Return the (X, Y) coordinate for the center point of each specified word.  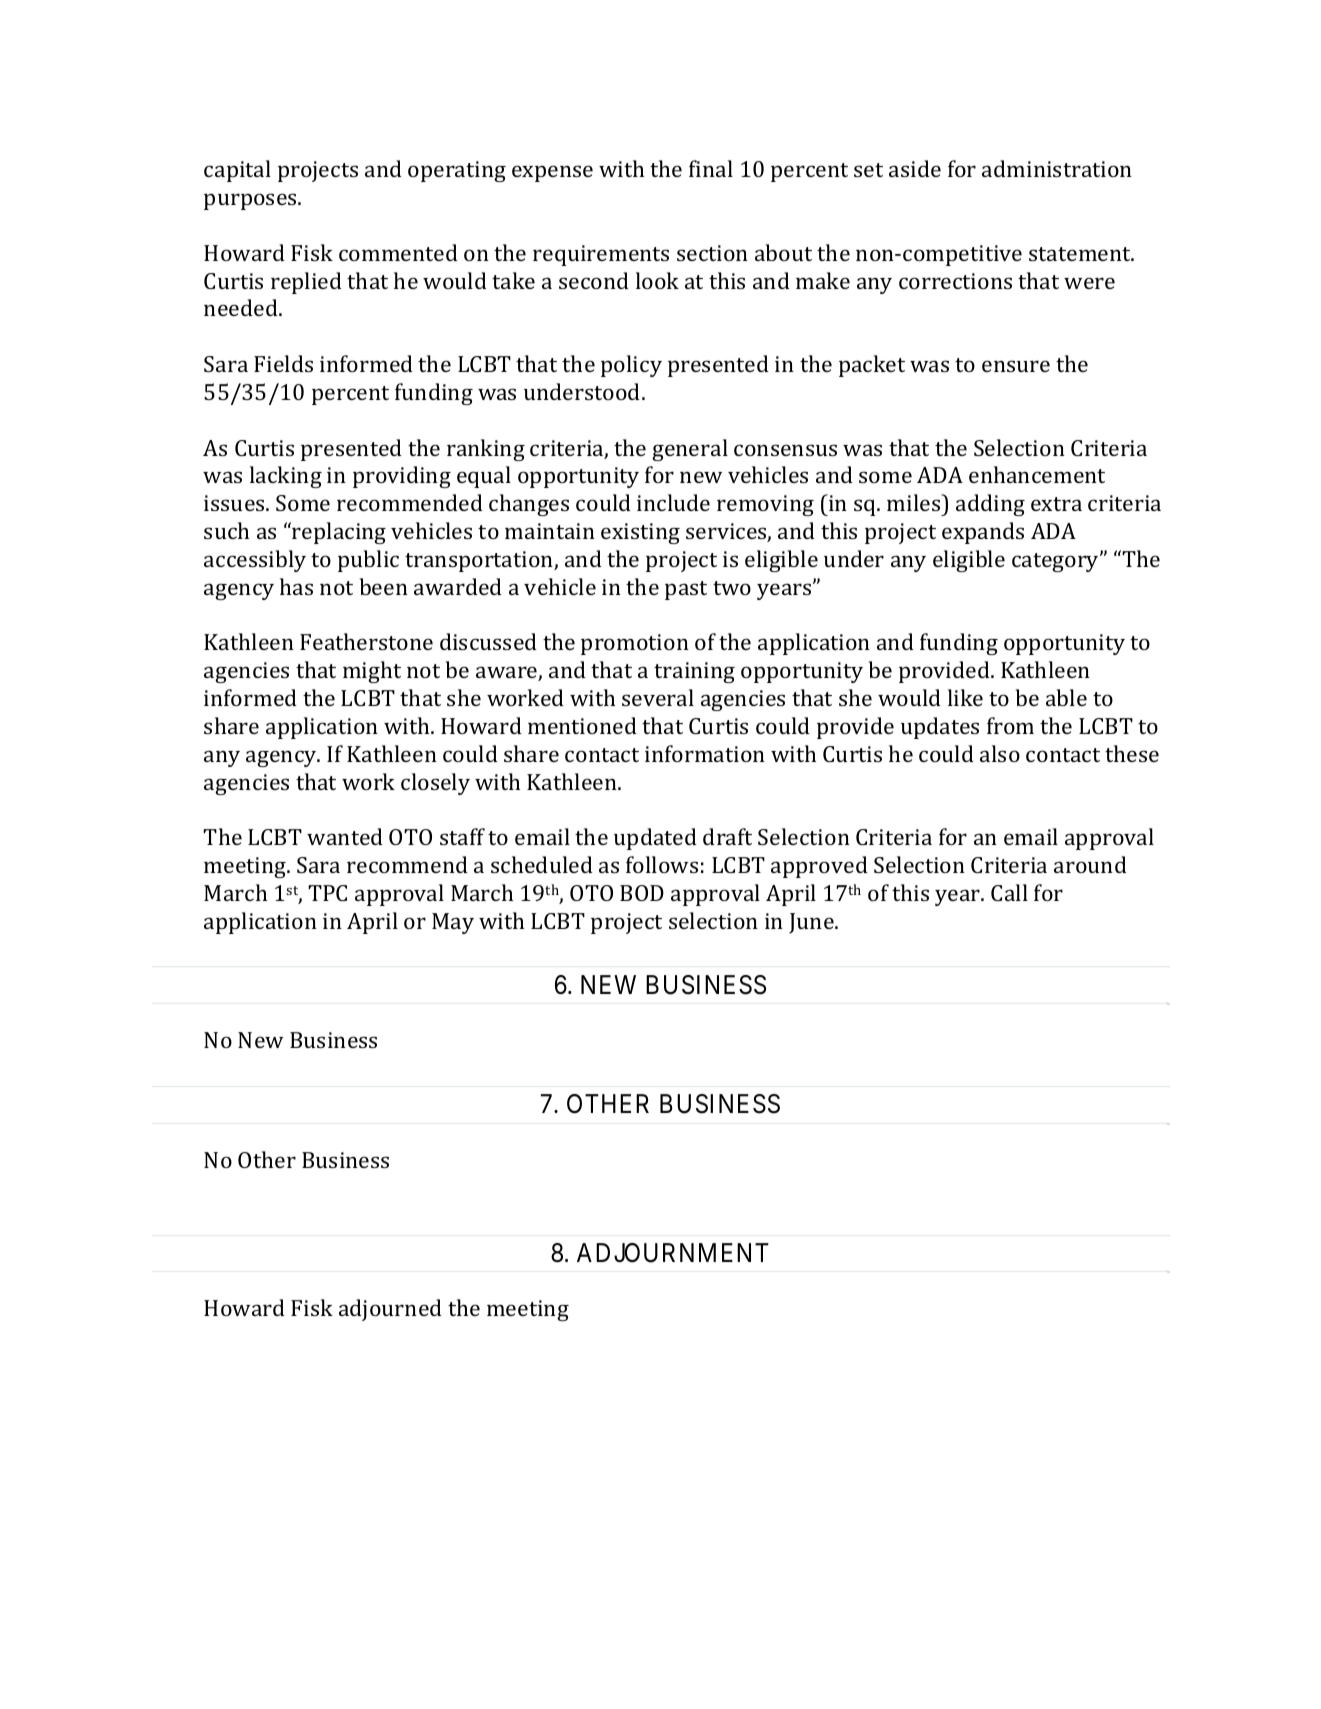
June (812, 923)
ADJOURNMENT (673, 1253)
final (711, 168)
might (372, 672)
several (658, 697)
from (1010, 725)
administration (1057, 168)
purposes (251, 201)
